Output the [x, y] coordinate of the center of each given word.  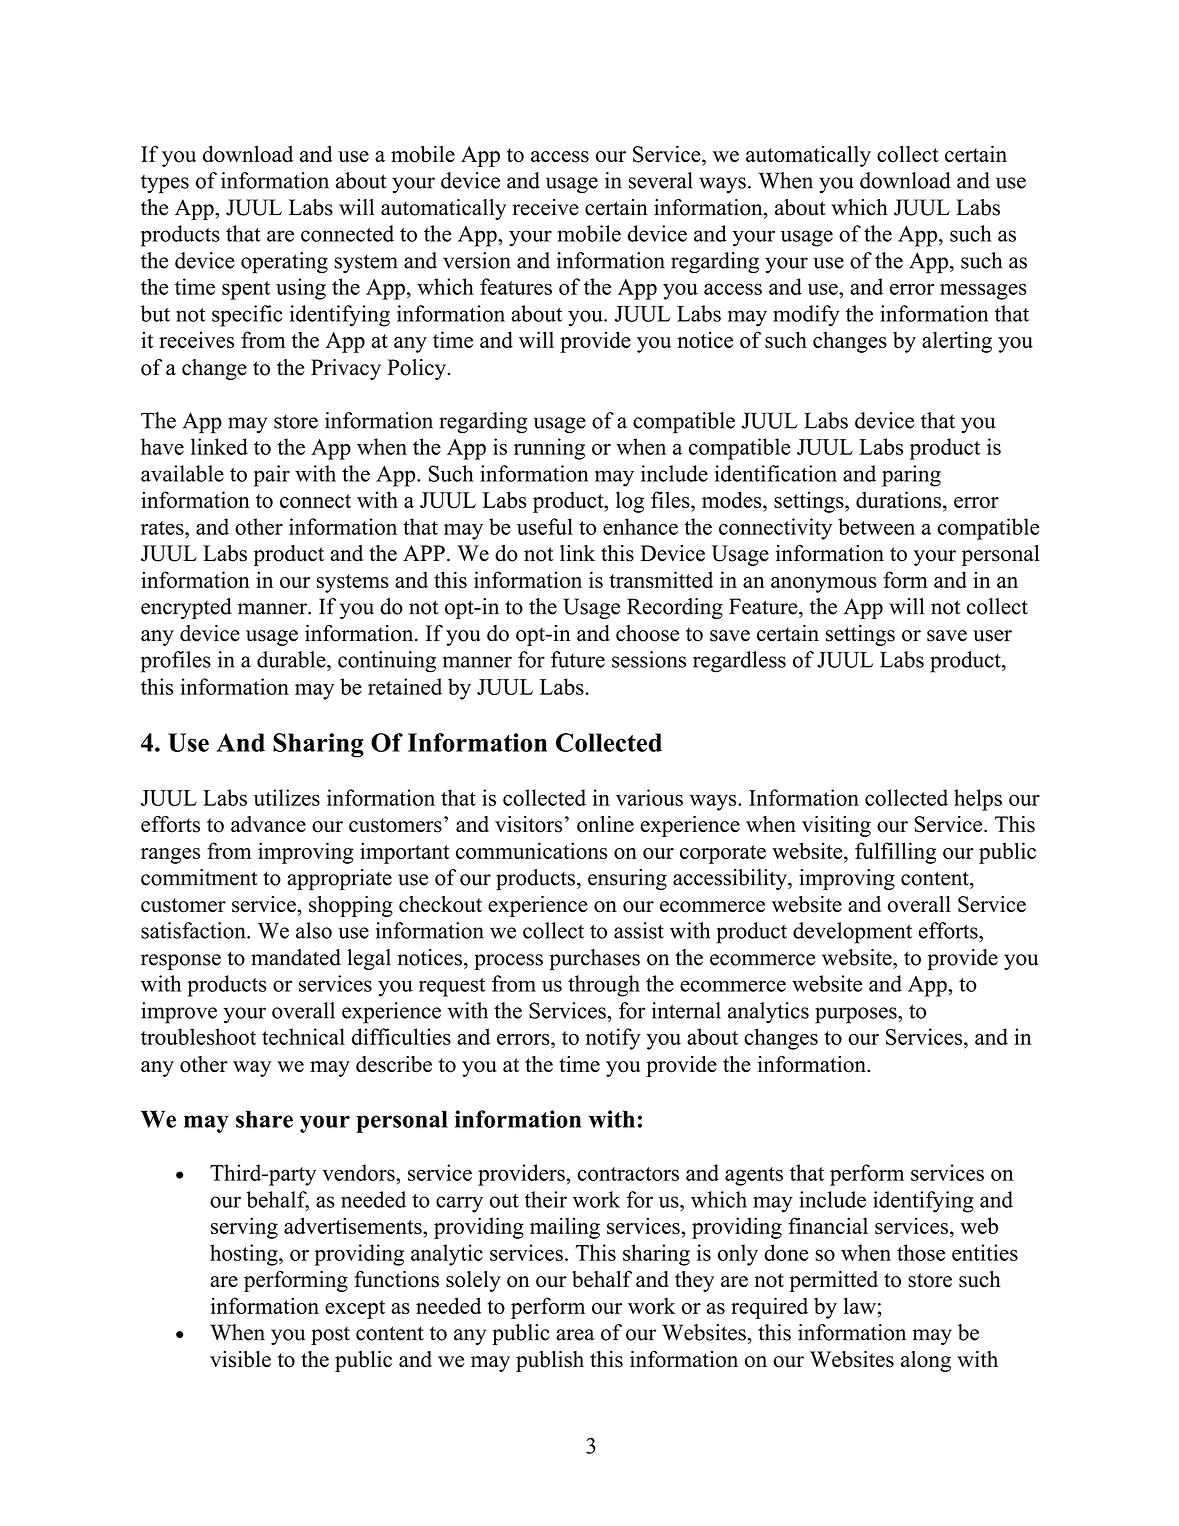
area [575, 1335]
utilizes [287, 797]
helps [978, 800]
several [661, 180]
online [605, 824]
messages [983, 291]
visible [240, 1359]
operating [284, 263]
